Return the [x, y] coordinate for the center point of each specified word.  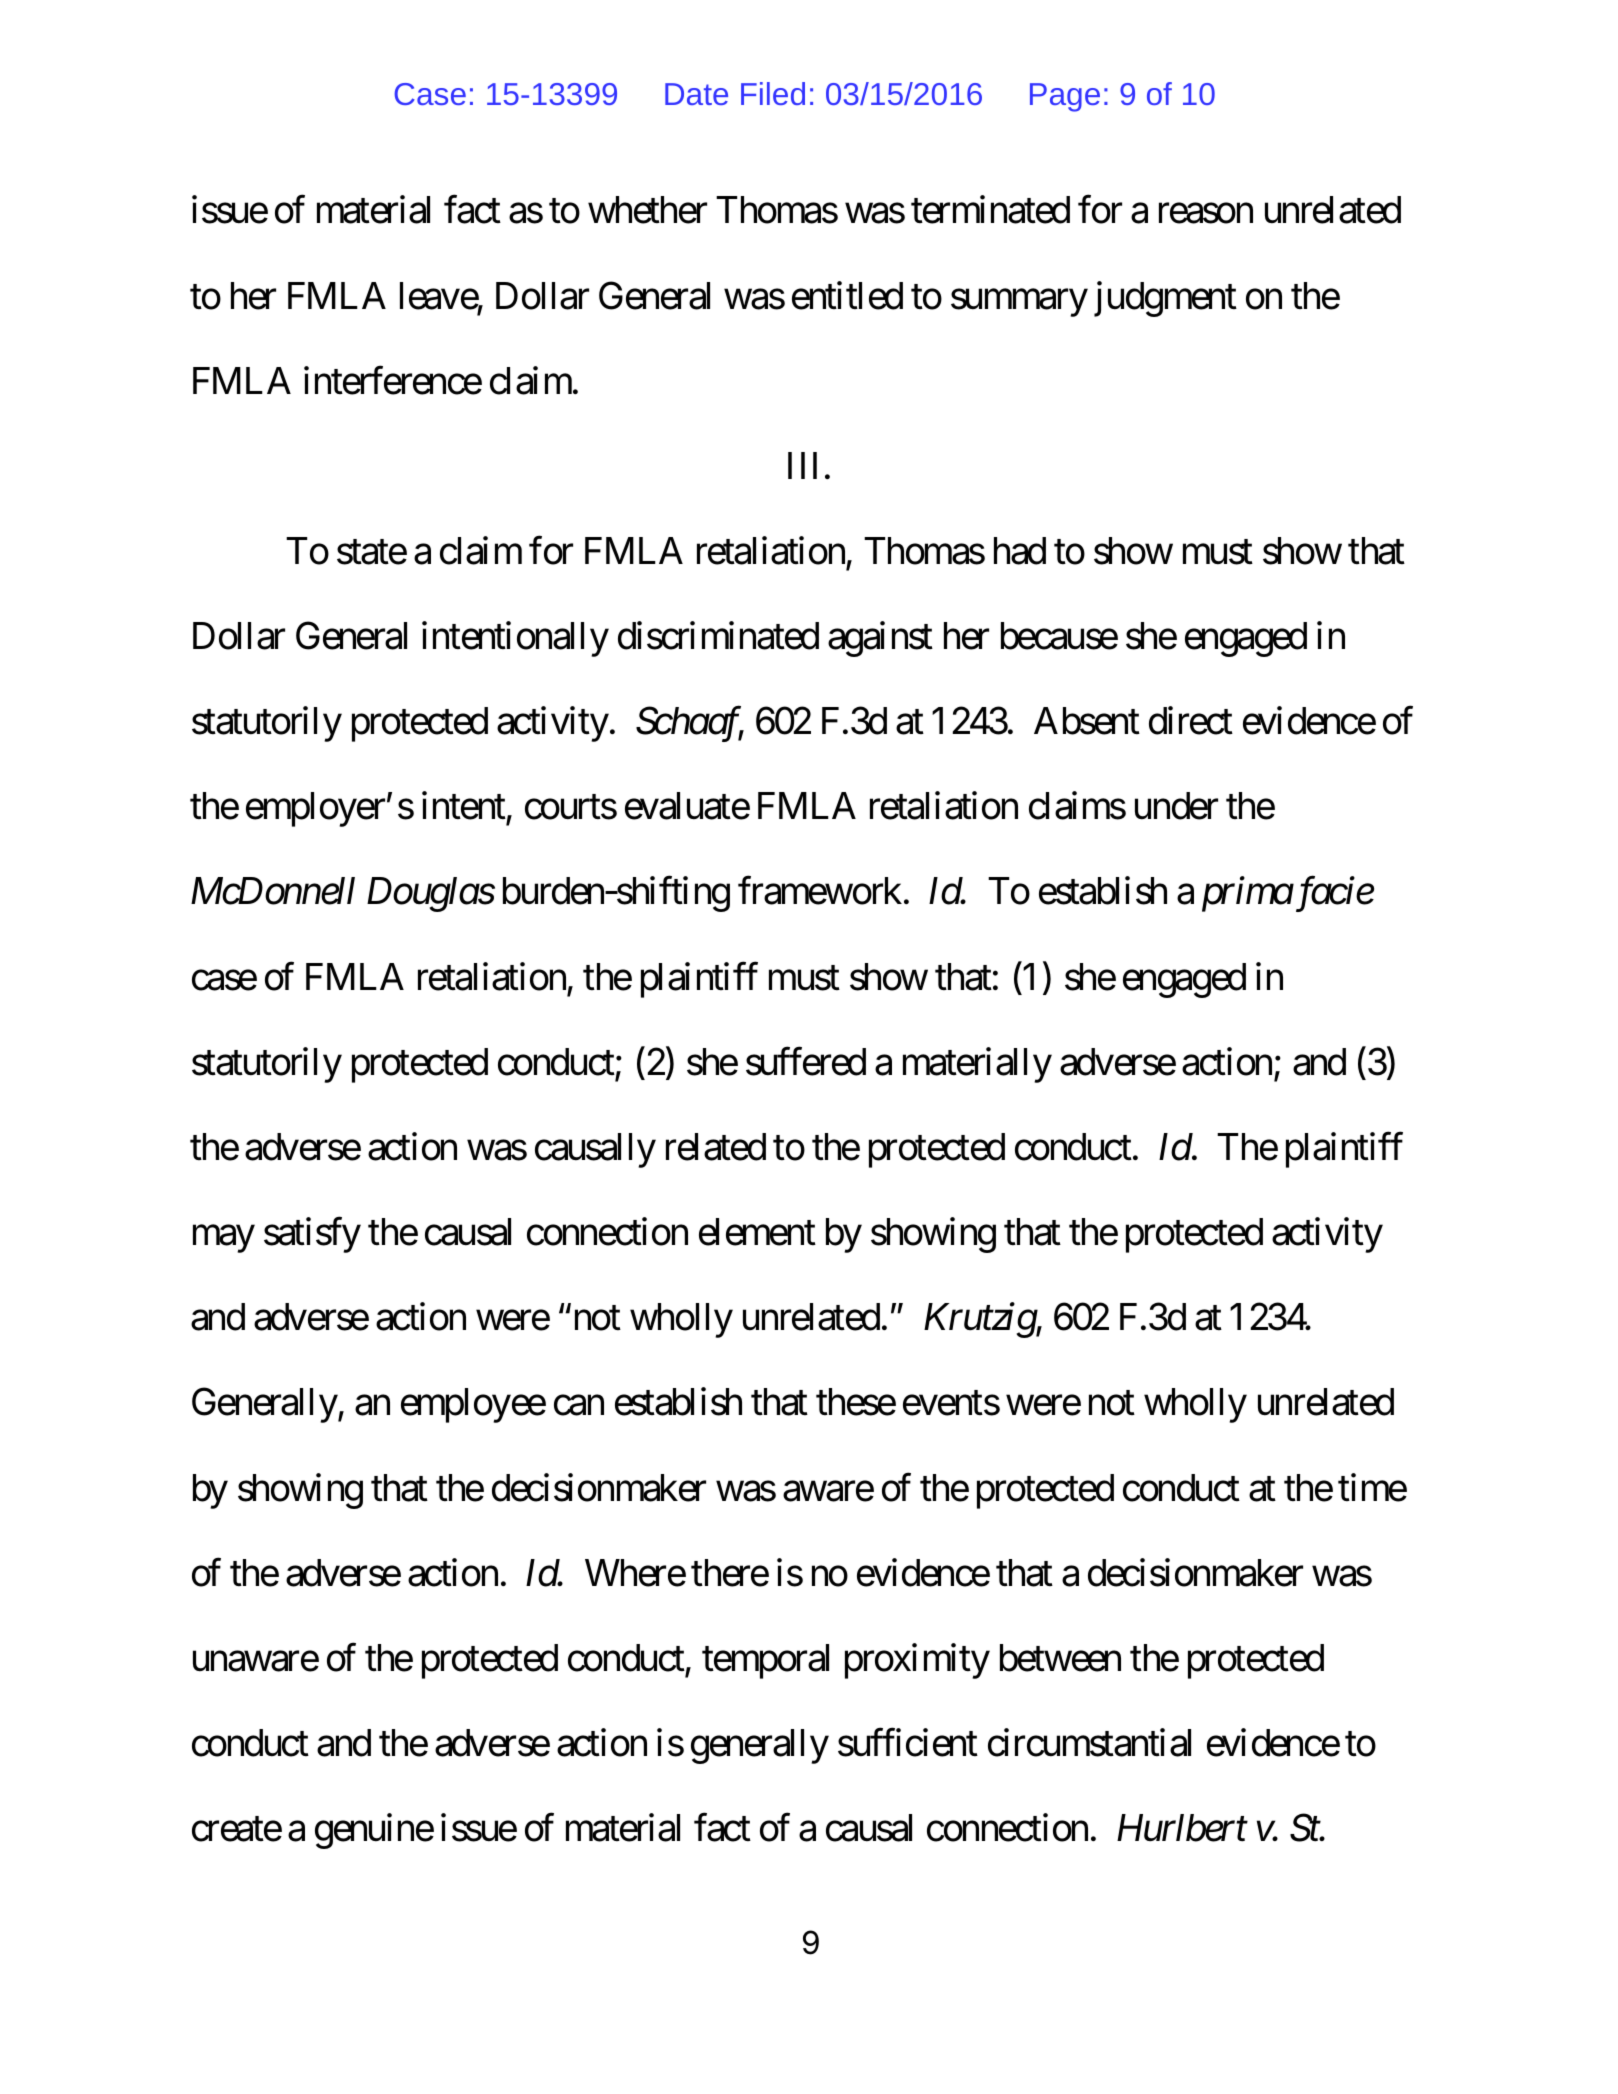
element [757, 1232]
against [880, 639]
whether [647, 210]
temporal [765, 1661]
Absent [1087, 721]
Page [1065, 97]
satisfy [312, 1235]
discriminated [718, 636]
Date [696, 94]
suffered [806, 1062]
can [579, 1406]
